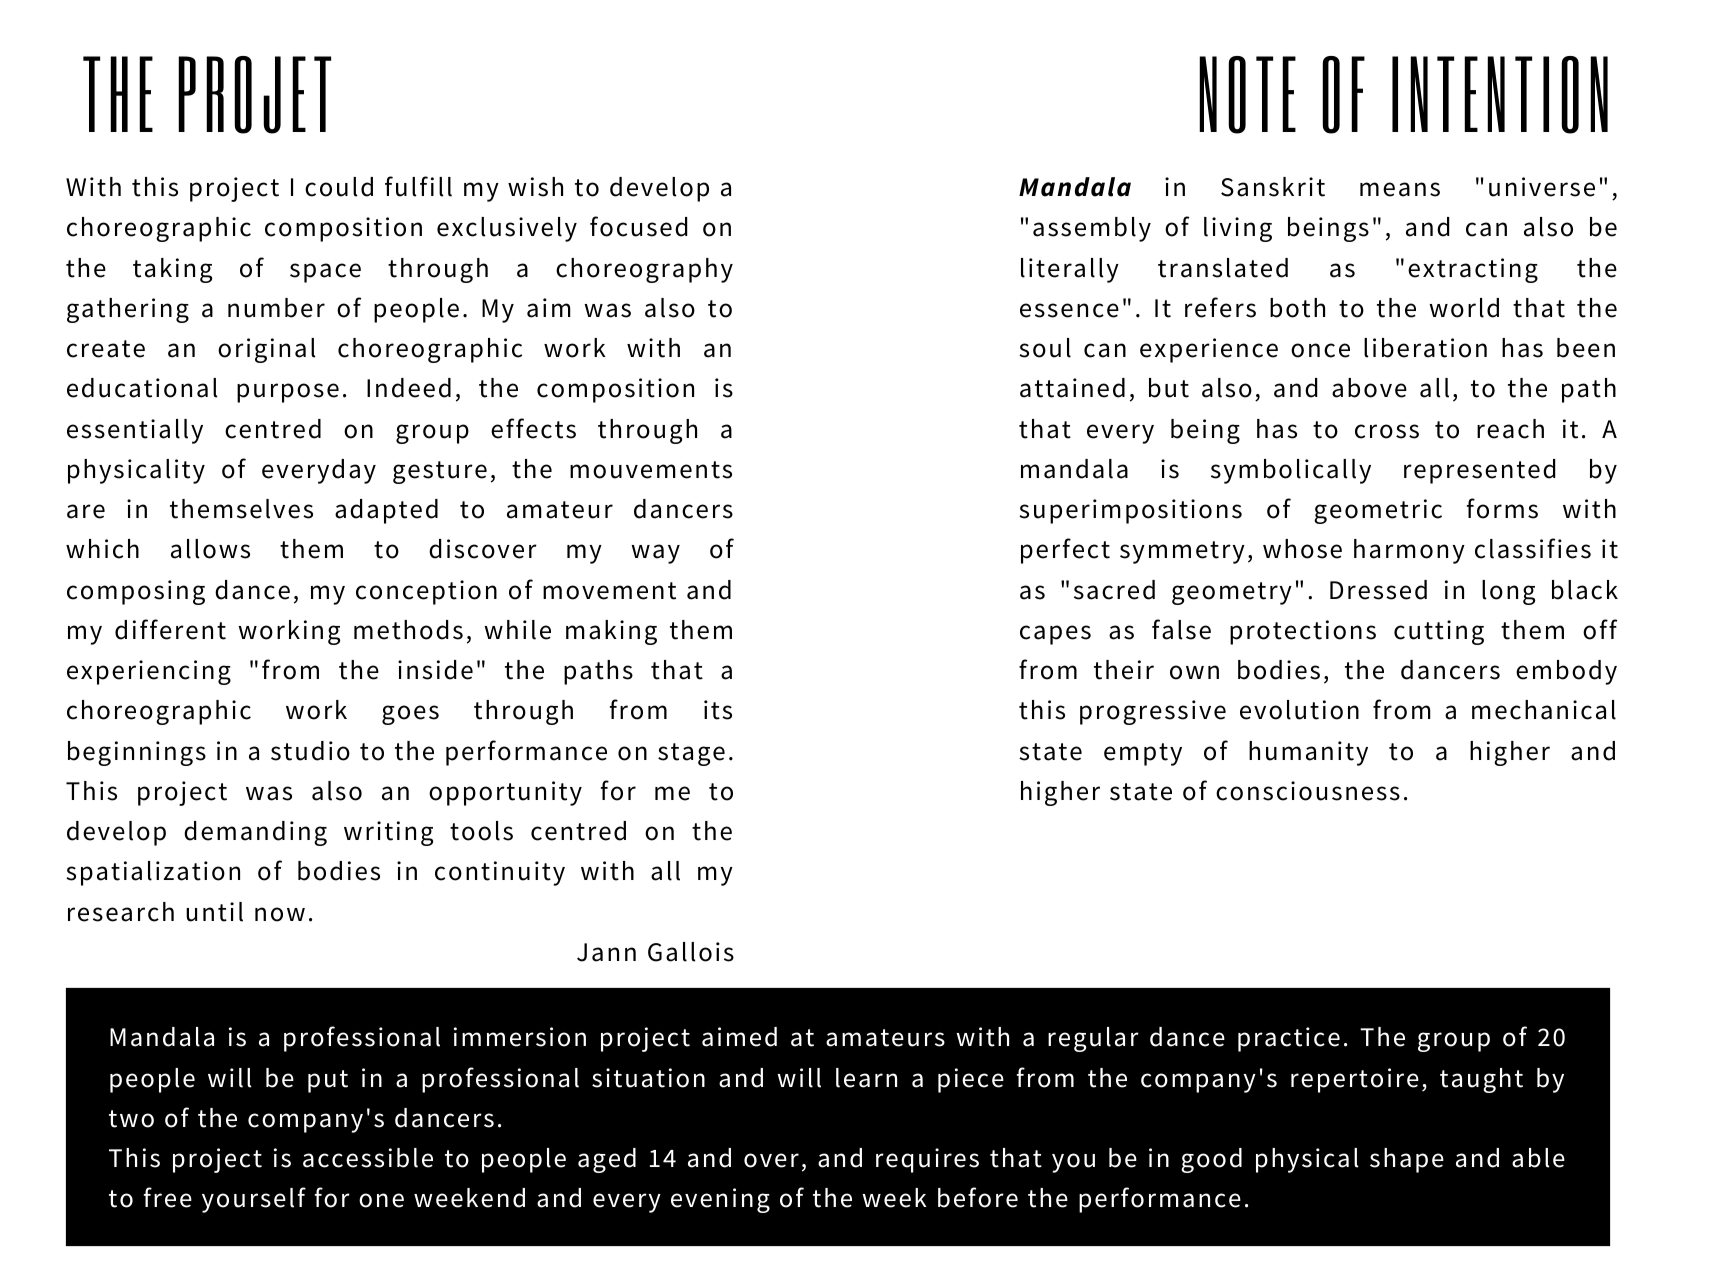 The image size is (1717, 1288). I want to click on consciousness, so click(1308, 791).
